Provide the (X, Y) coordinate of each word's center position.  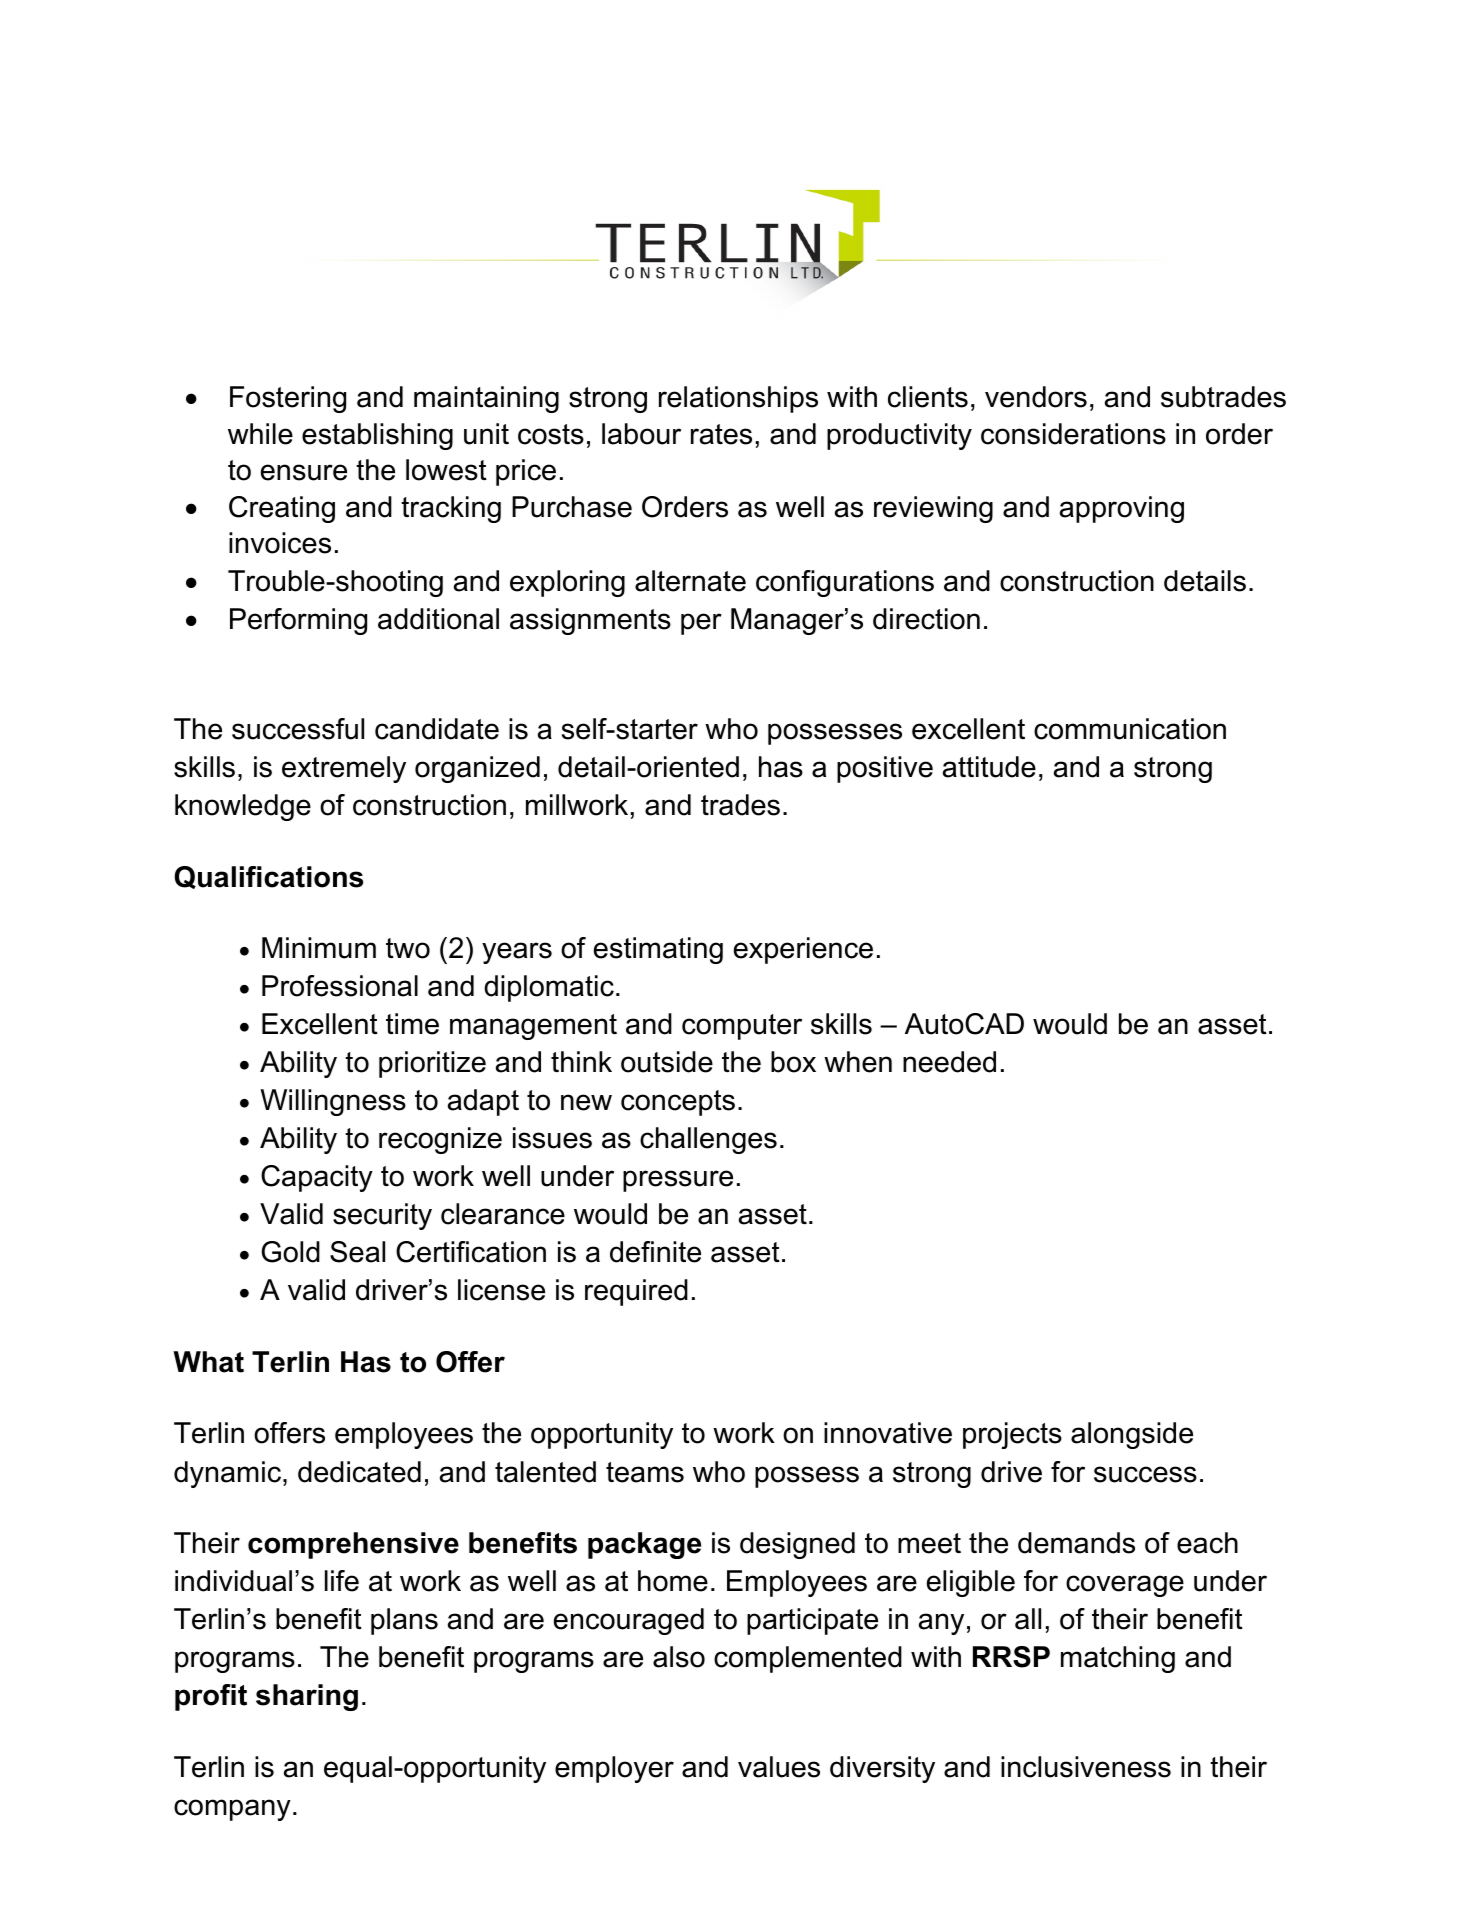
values (779, 1767)
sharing (307, 1697)
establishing (377, 436)
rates (721, 434)
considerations (1073, 434)
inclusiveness (1086, 1767)
